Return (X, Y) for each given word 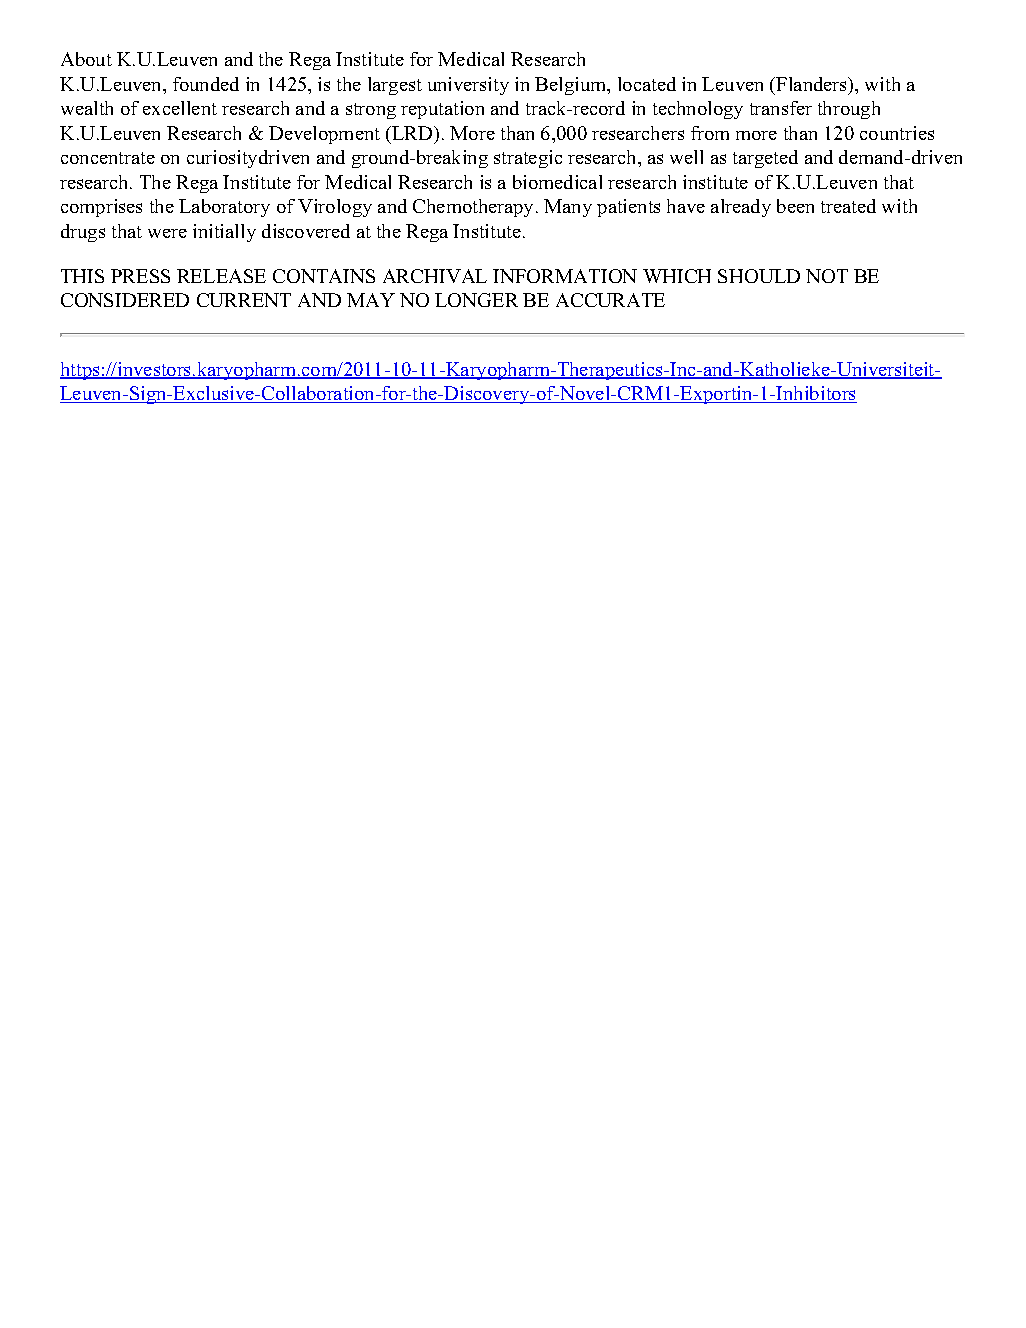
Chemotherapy (475, 208)
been (795, 206)
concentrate (108, 158)
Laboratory (224, 208)
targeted (765, 159)
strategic (528, 159)
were (167, 233)
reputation (442, 110)
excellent (180, 108)
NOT (827, 276)
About (86, 59)
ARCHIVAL (435, 276)
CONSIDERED (125, 300)
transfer (781, 108)
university (468, 86)
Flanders (812, 84)
